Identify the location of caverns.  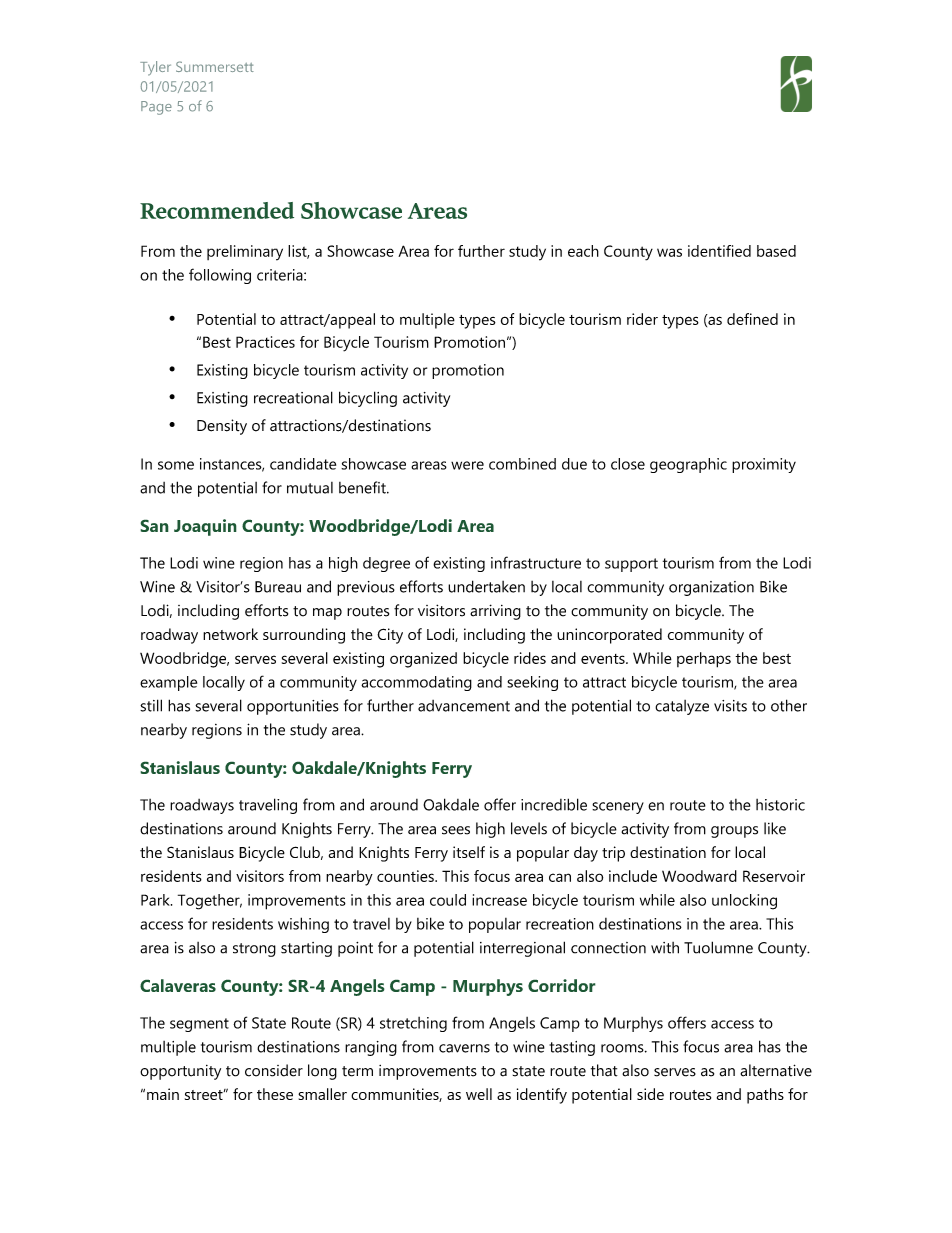
(464, 1048).
